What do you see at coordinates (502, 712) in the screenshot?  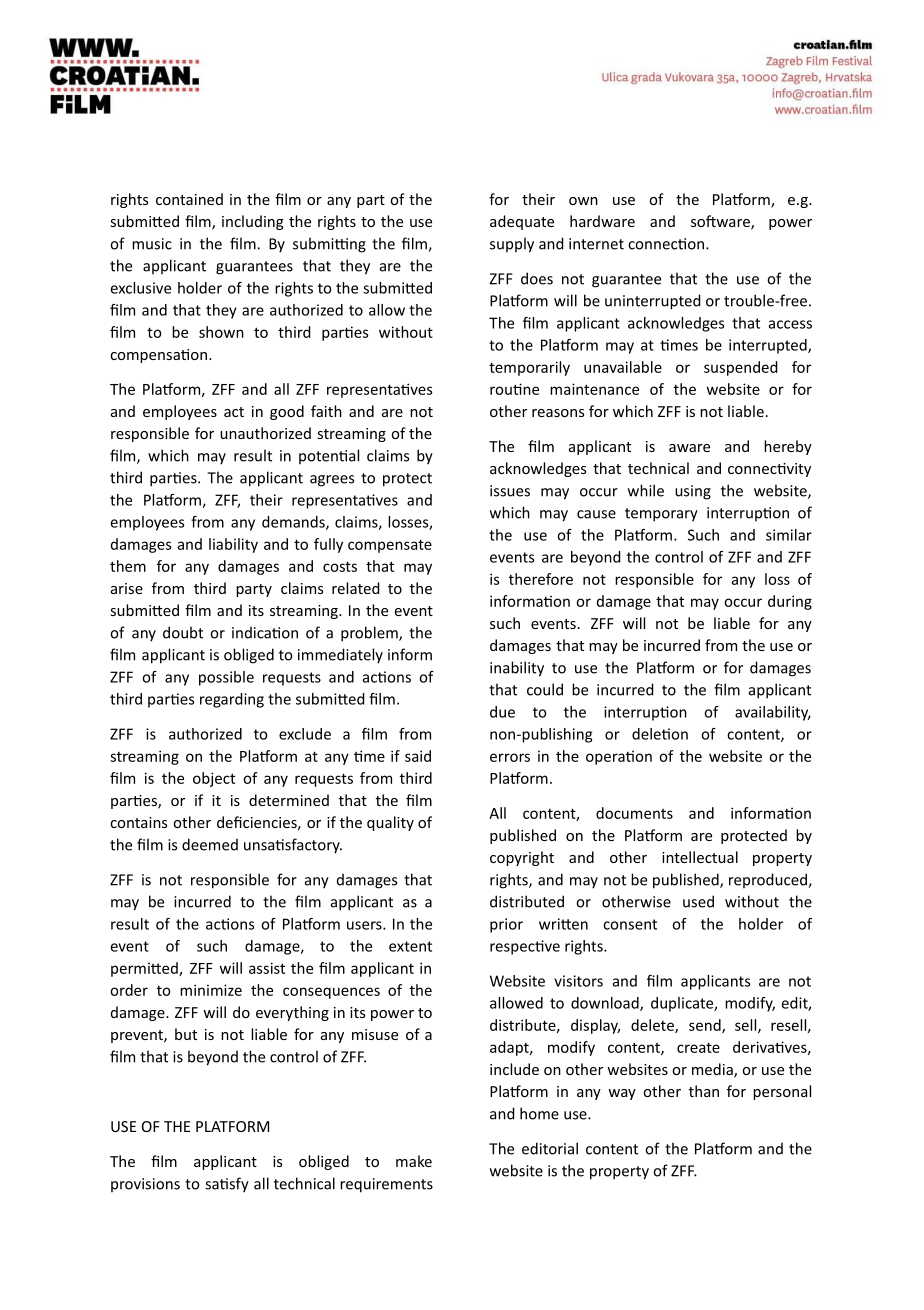 I see `due` at bounding box center [502, 712].
